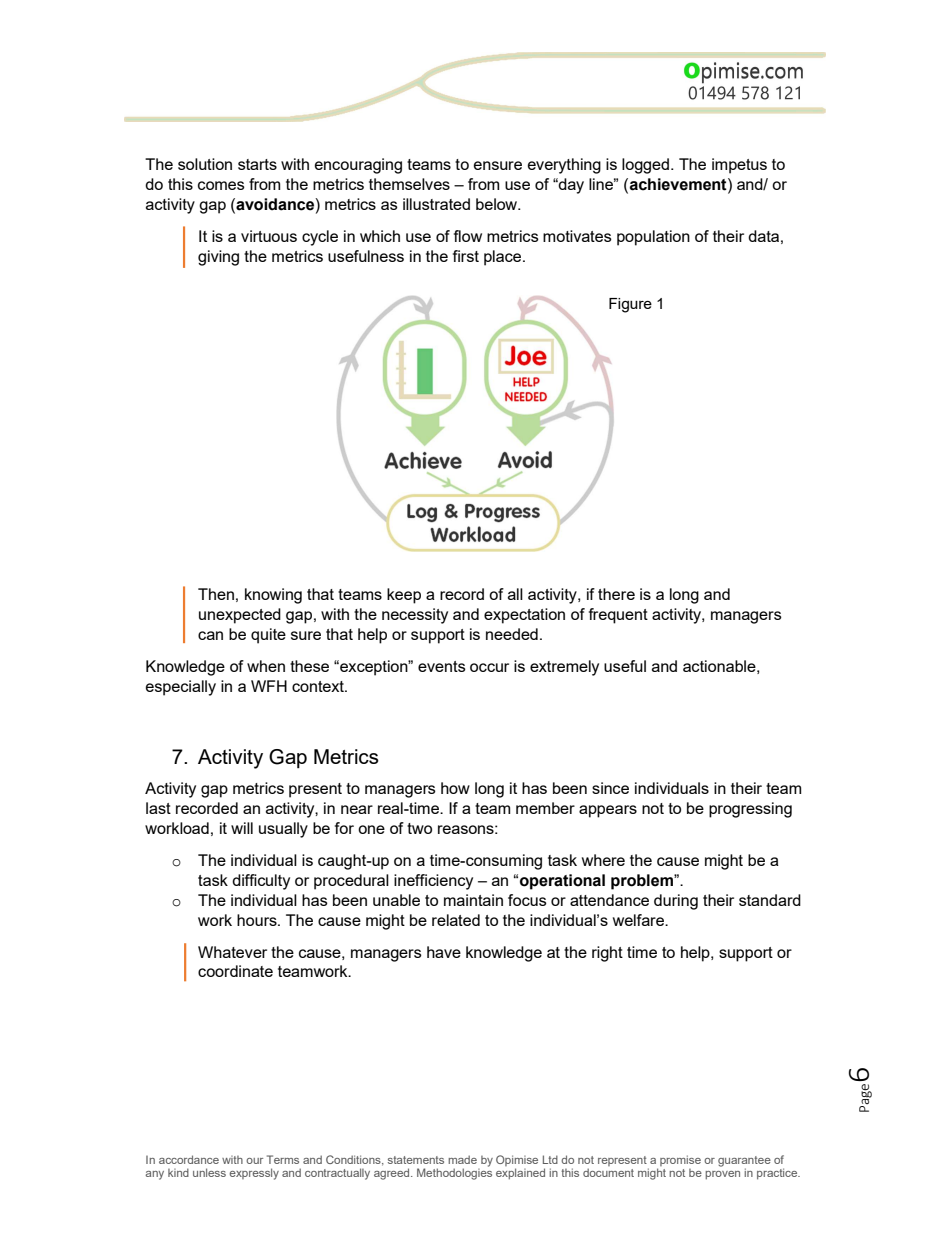  What do you see at coordinates (489, 667) in the screenshot?
I see `occur` at bounding box center [489, 667].
